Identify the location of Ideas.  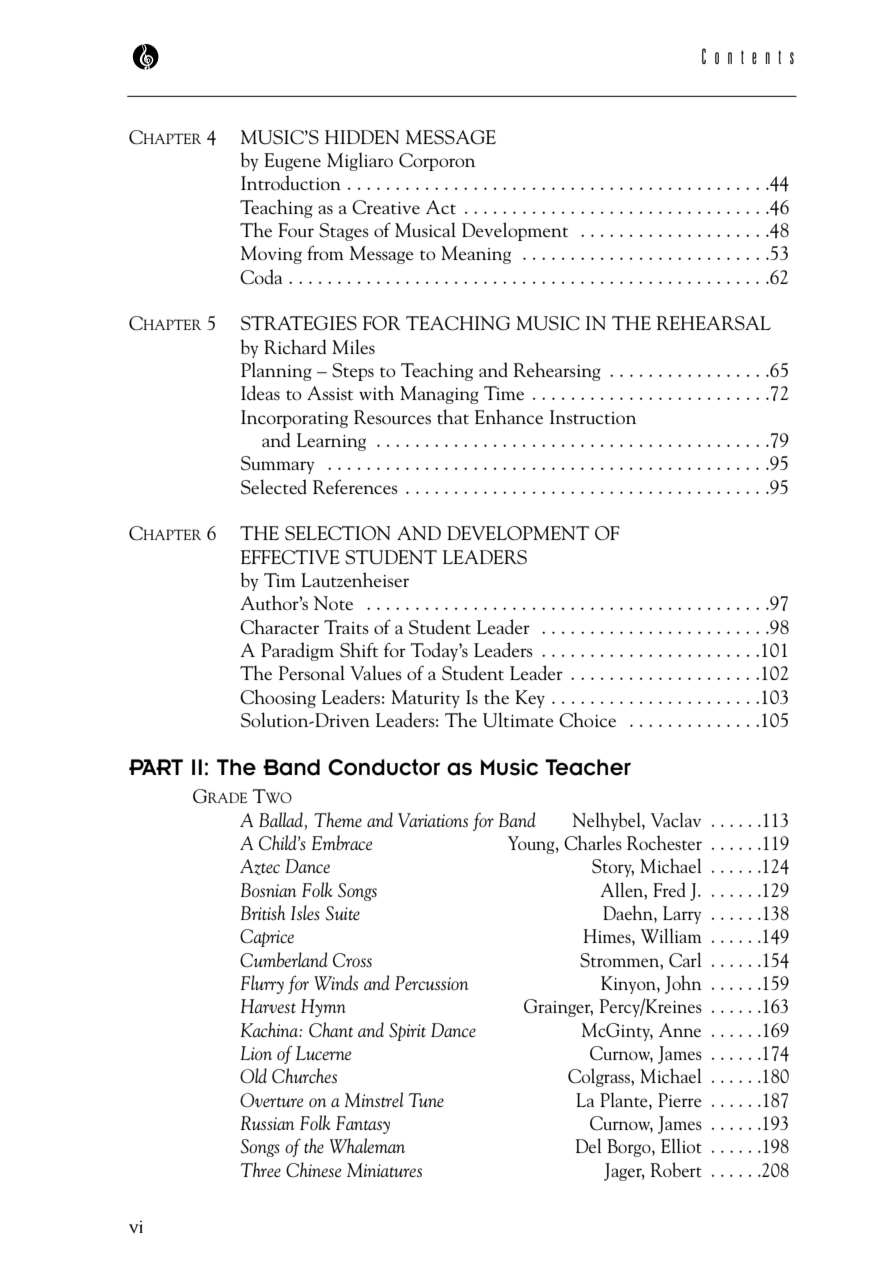
(260, 393).
